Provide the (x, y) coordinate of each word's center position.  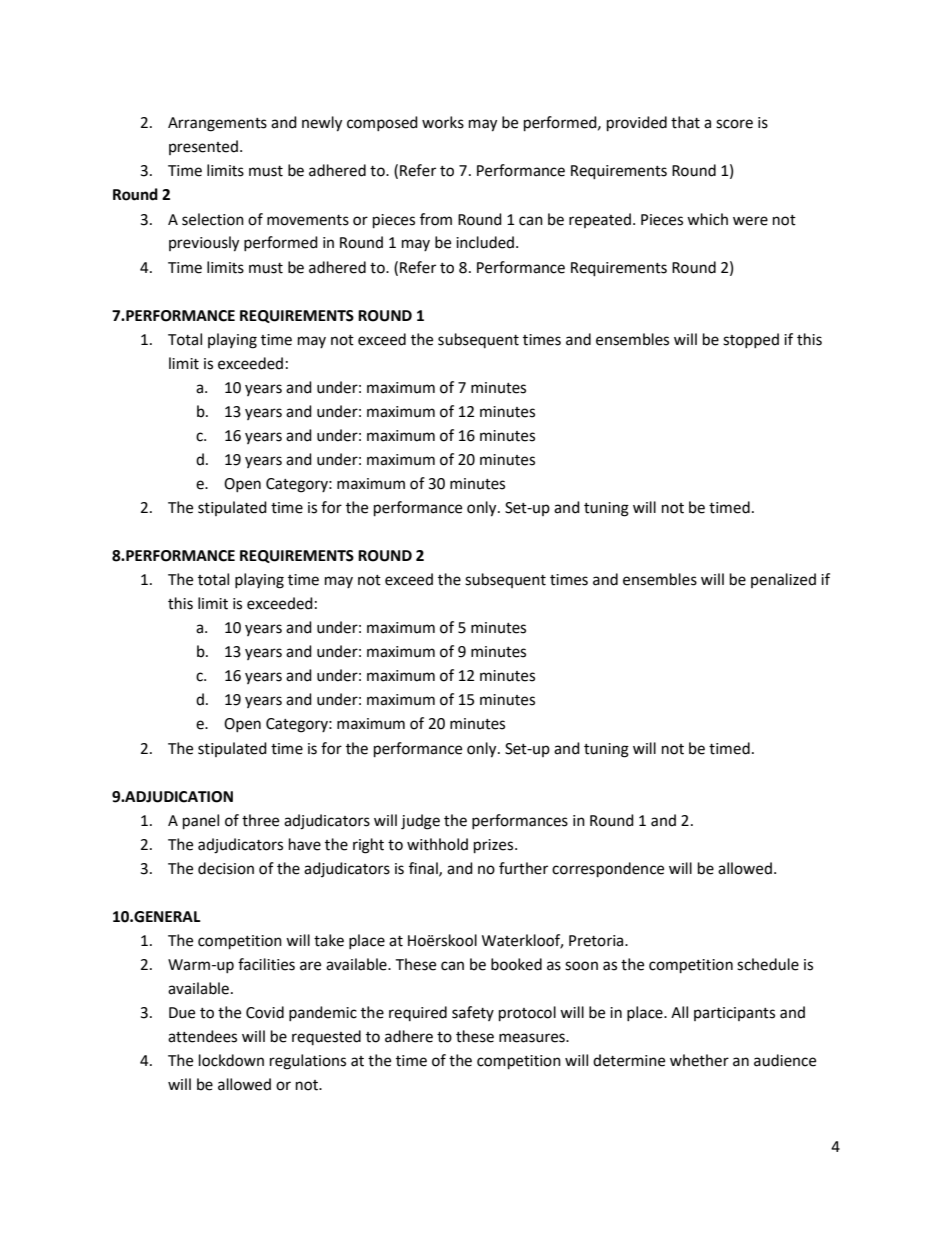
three (260, 820)
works (443, 122)
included (486, 242)
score (734, 124)
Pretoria (597, 941)
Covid (265, 1012)
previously (204, 244)
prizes (495, 846)
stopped (751, 340)
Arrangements (217, 124)
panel (201, 822)
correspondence (608, 870)
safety (473, 1013)
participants (734, 1014)
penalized (783, 580)
